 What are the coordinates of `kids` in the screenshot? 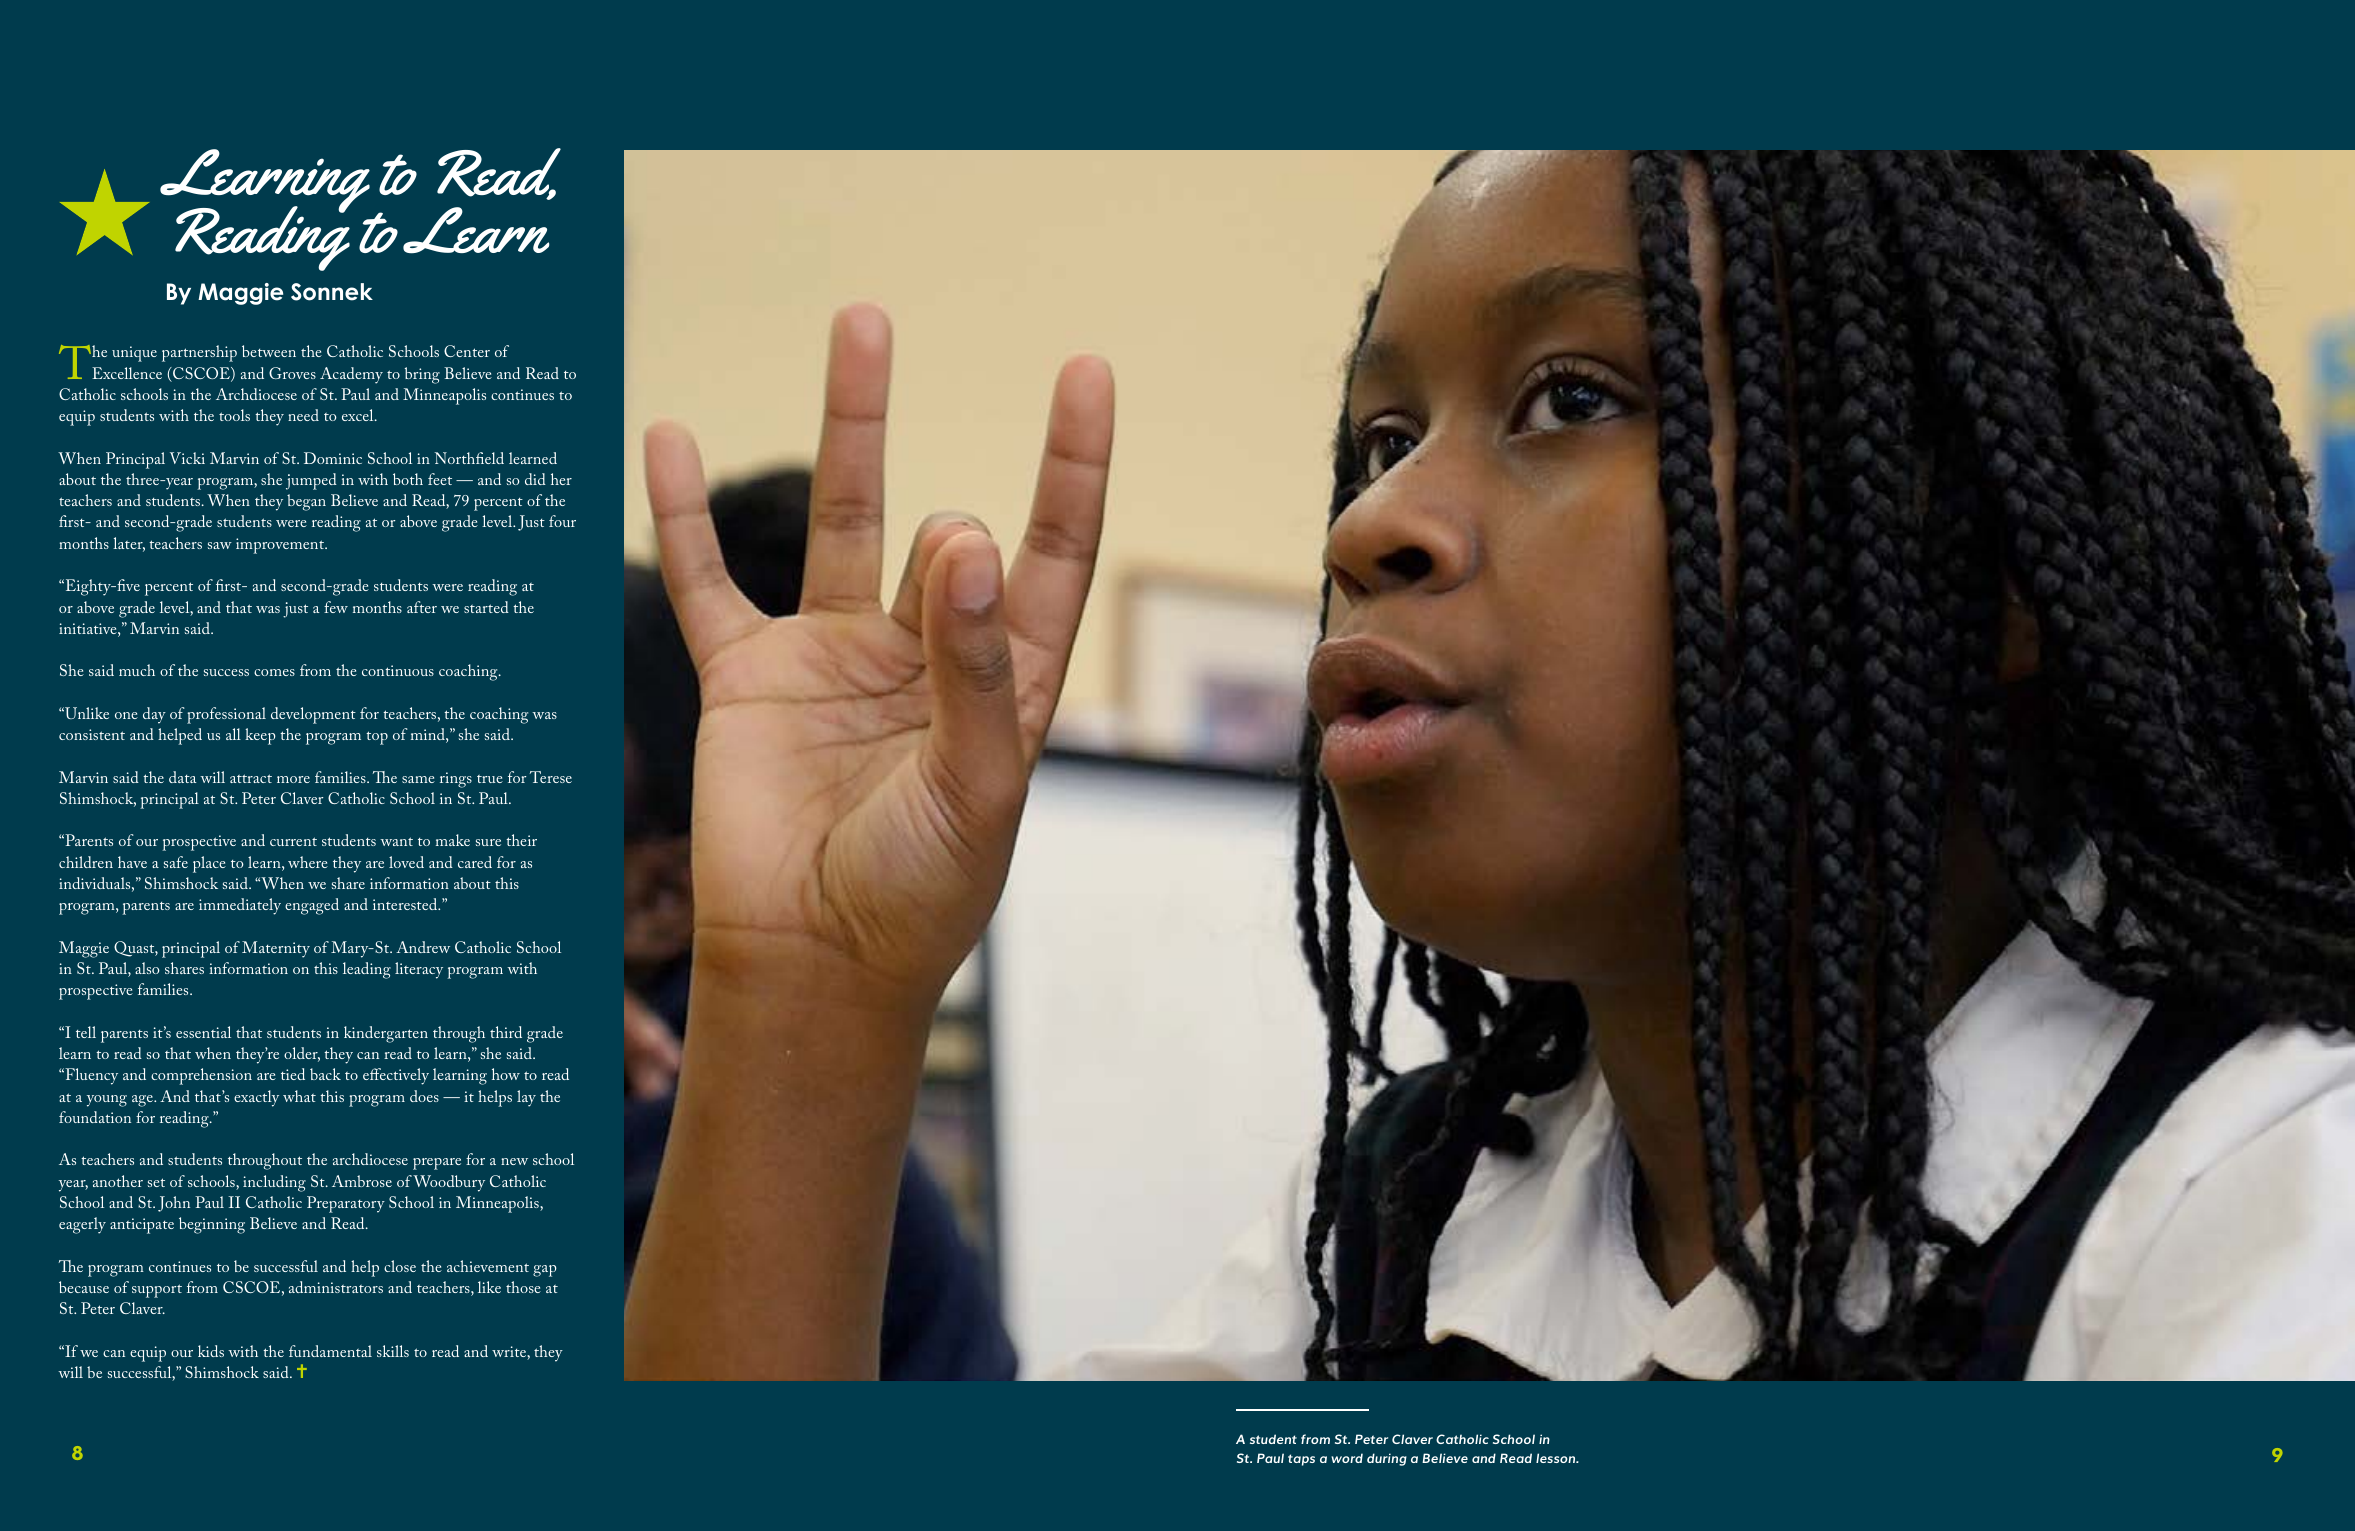 It's located at (211, 1351).
